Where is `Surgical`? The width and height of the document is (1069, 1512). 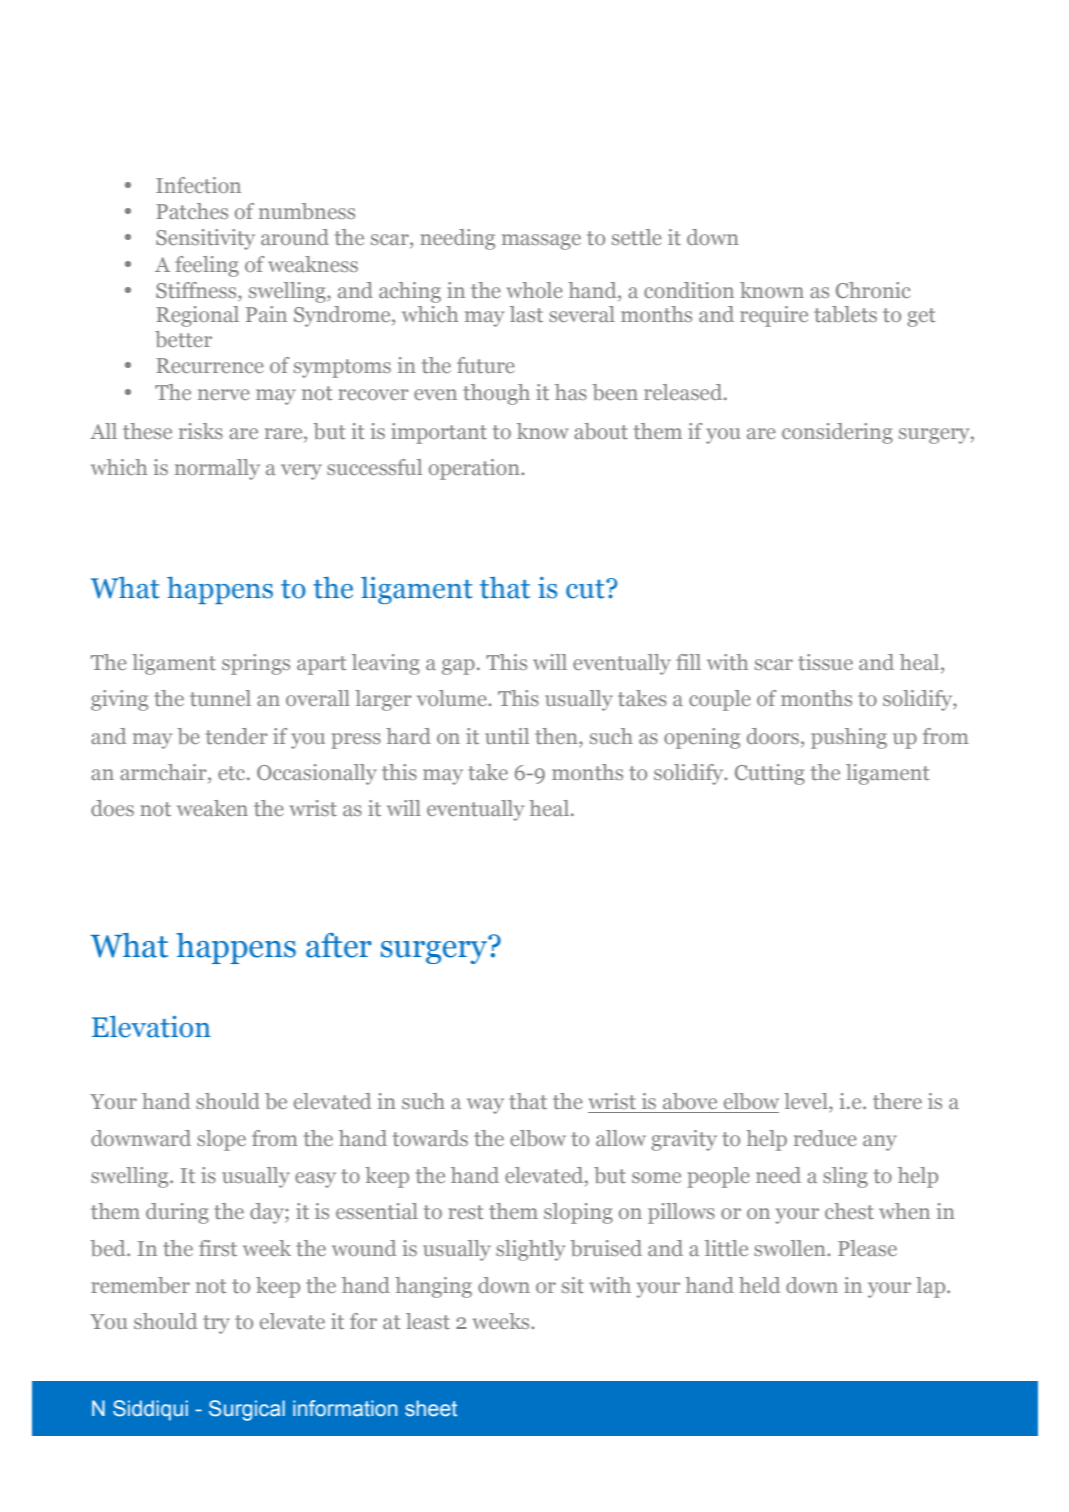
Surgical is located at coordinates (247, 1410).
